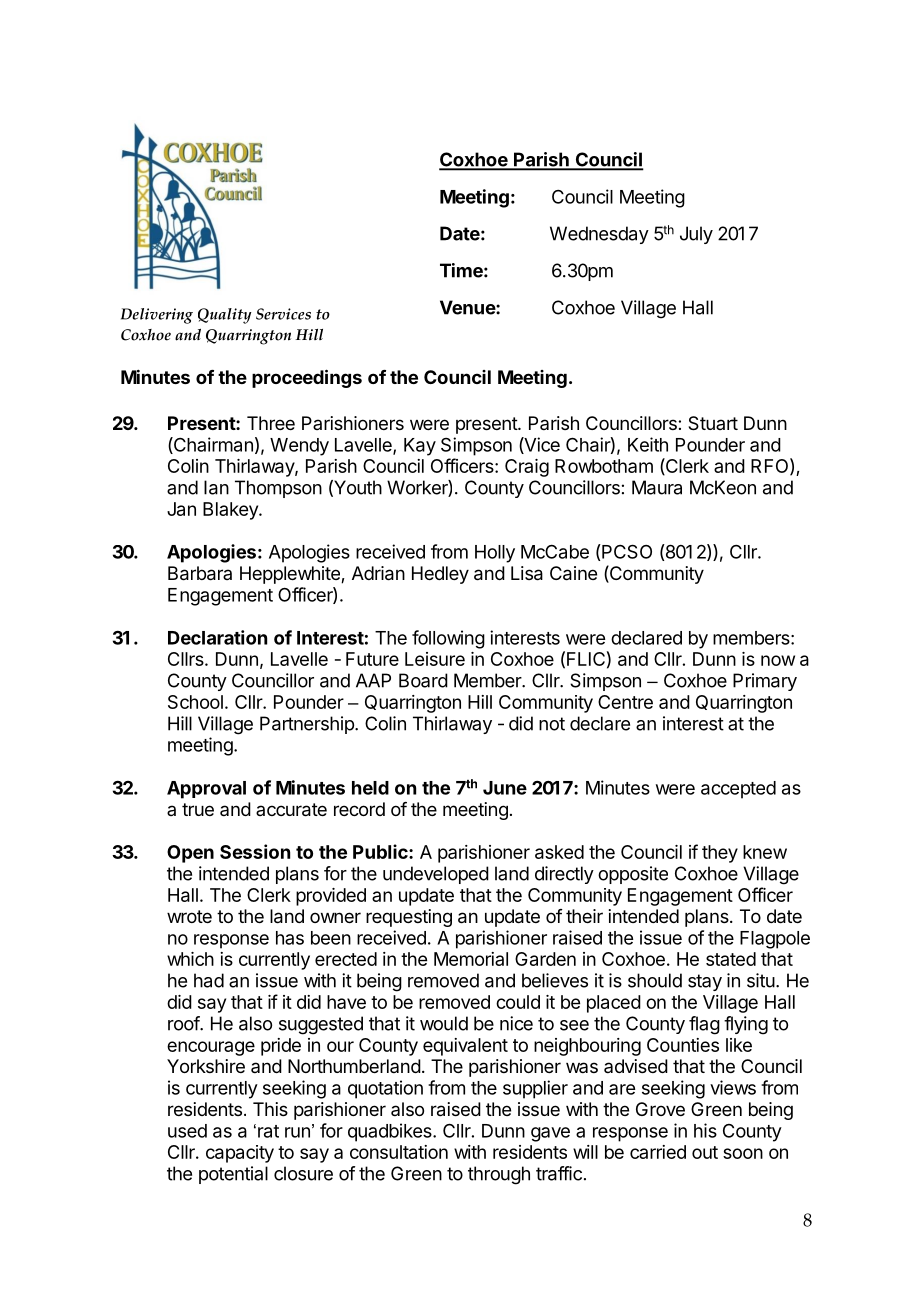 Image resolution: width=924 pixels, height=1308 pixels. Describe the element at coordinates (195, 702) in the screenshot. I see `School` at that location.
